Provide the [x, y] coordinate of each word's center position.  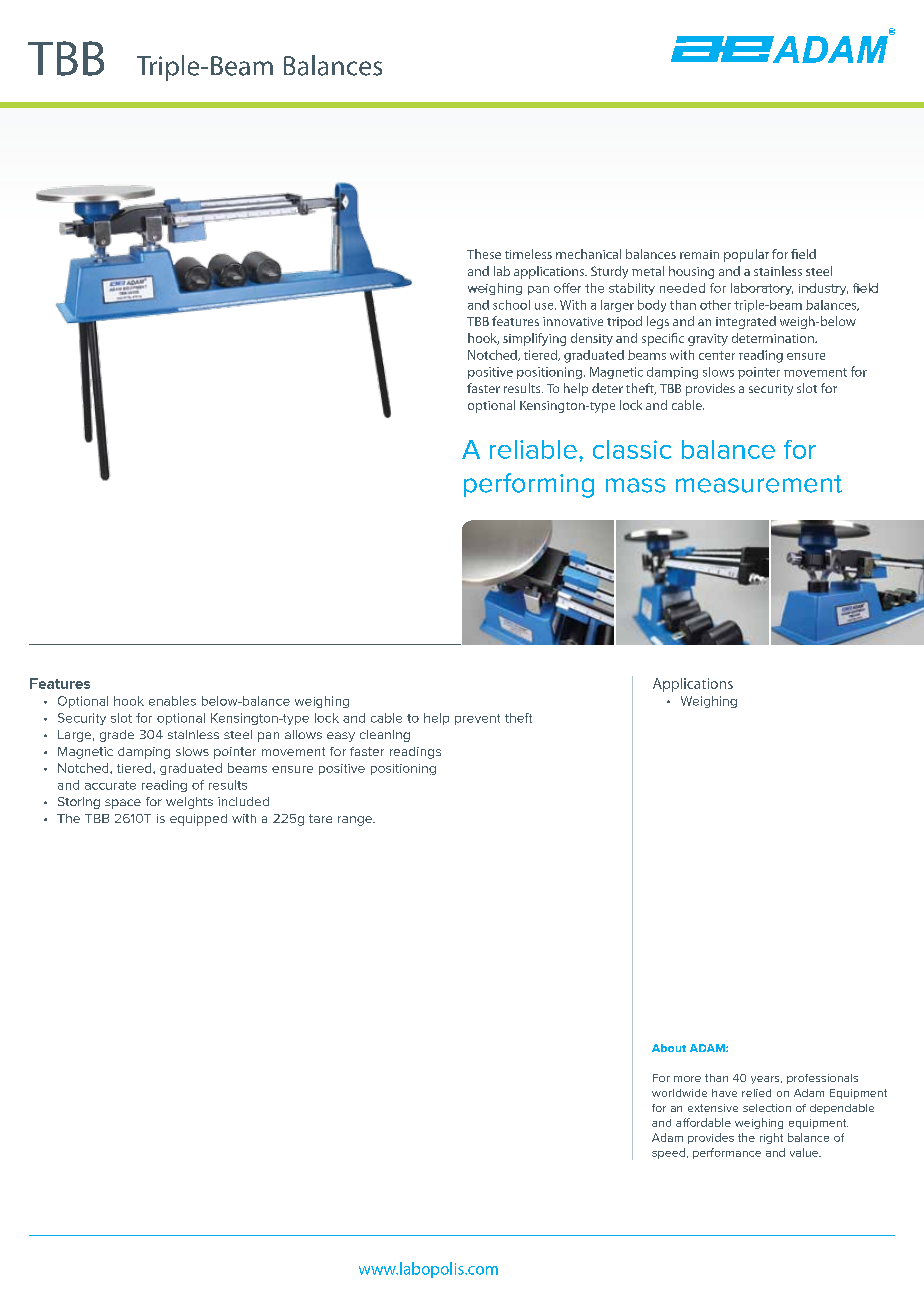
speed [668, 1153]
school [511, 305]
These [484, 254]
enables [172, 701]
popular [746, 255]
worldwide [679, 1093]
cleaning [385, 736]
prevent [477, 719]
